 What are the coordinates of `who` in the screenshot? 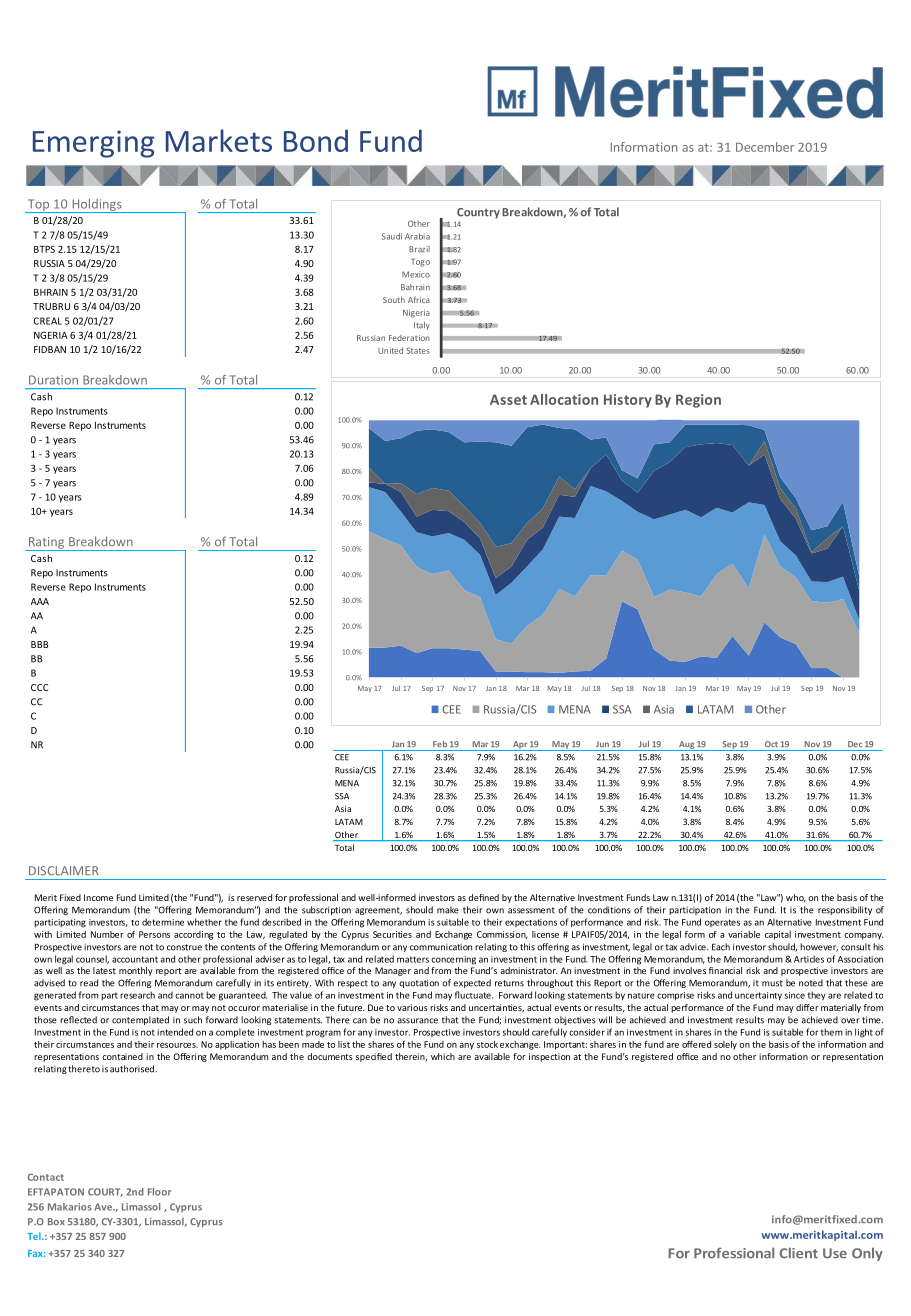 It's located at (796, 898).
